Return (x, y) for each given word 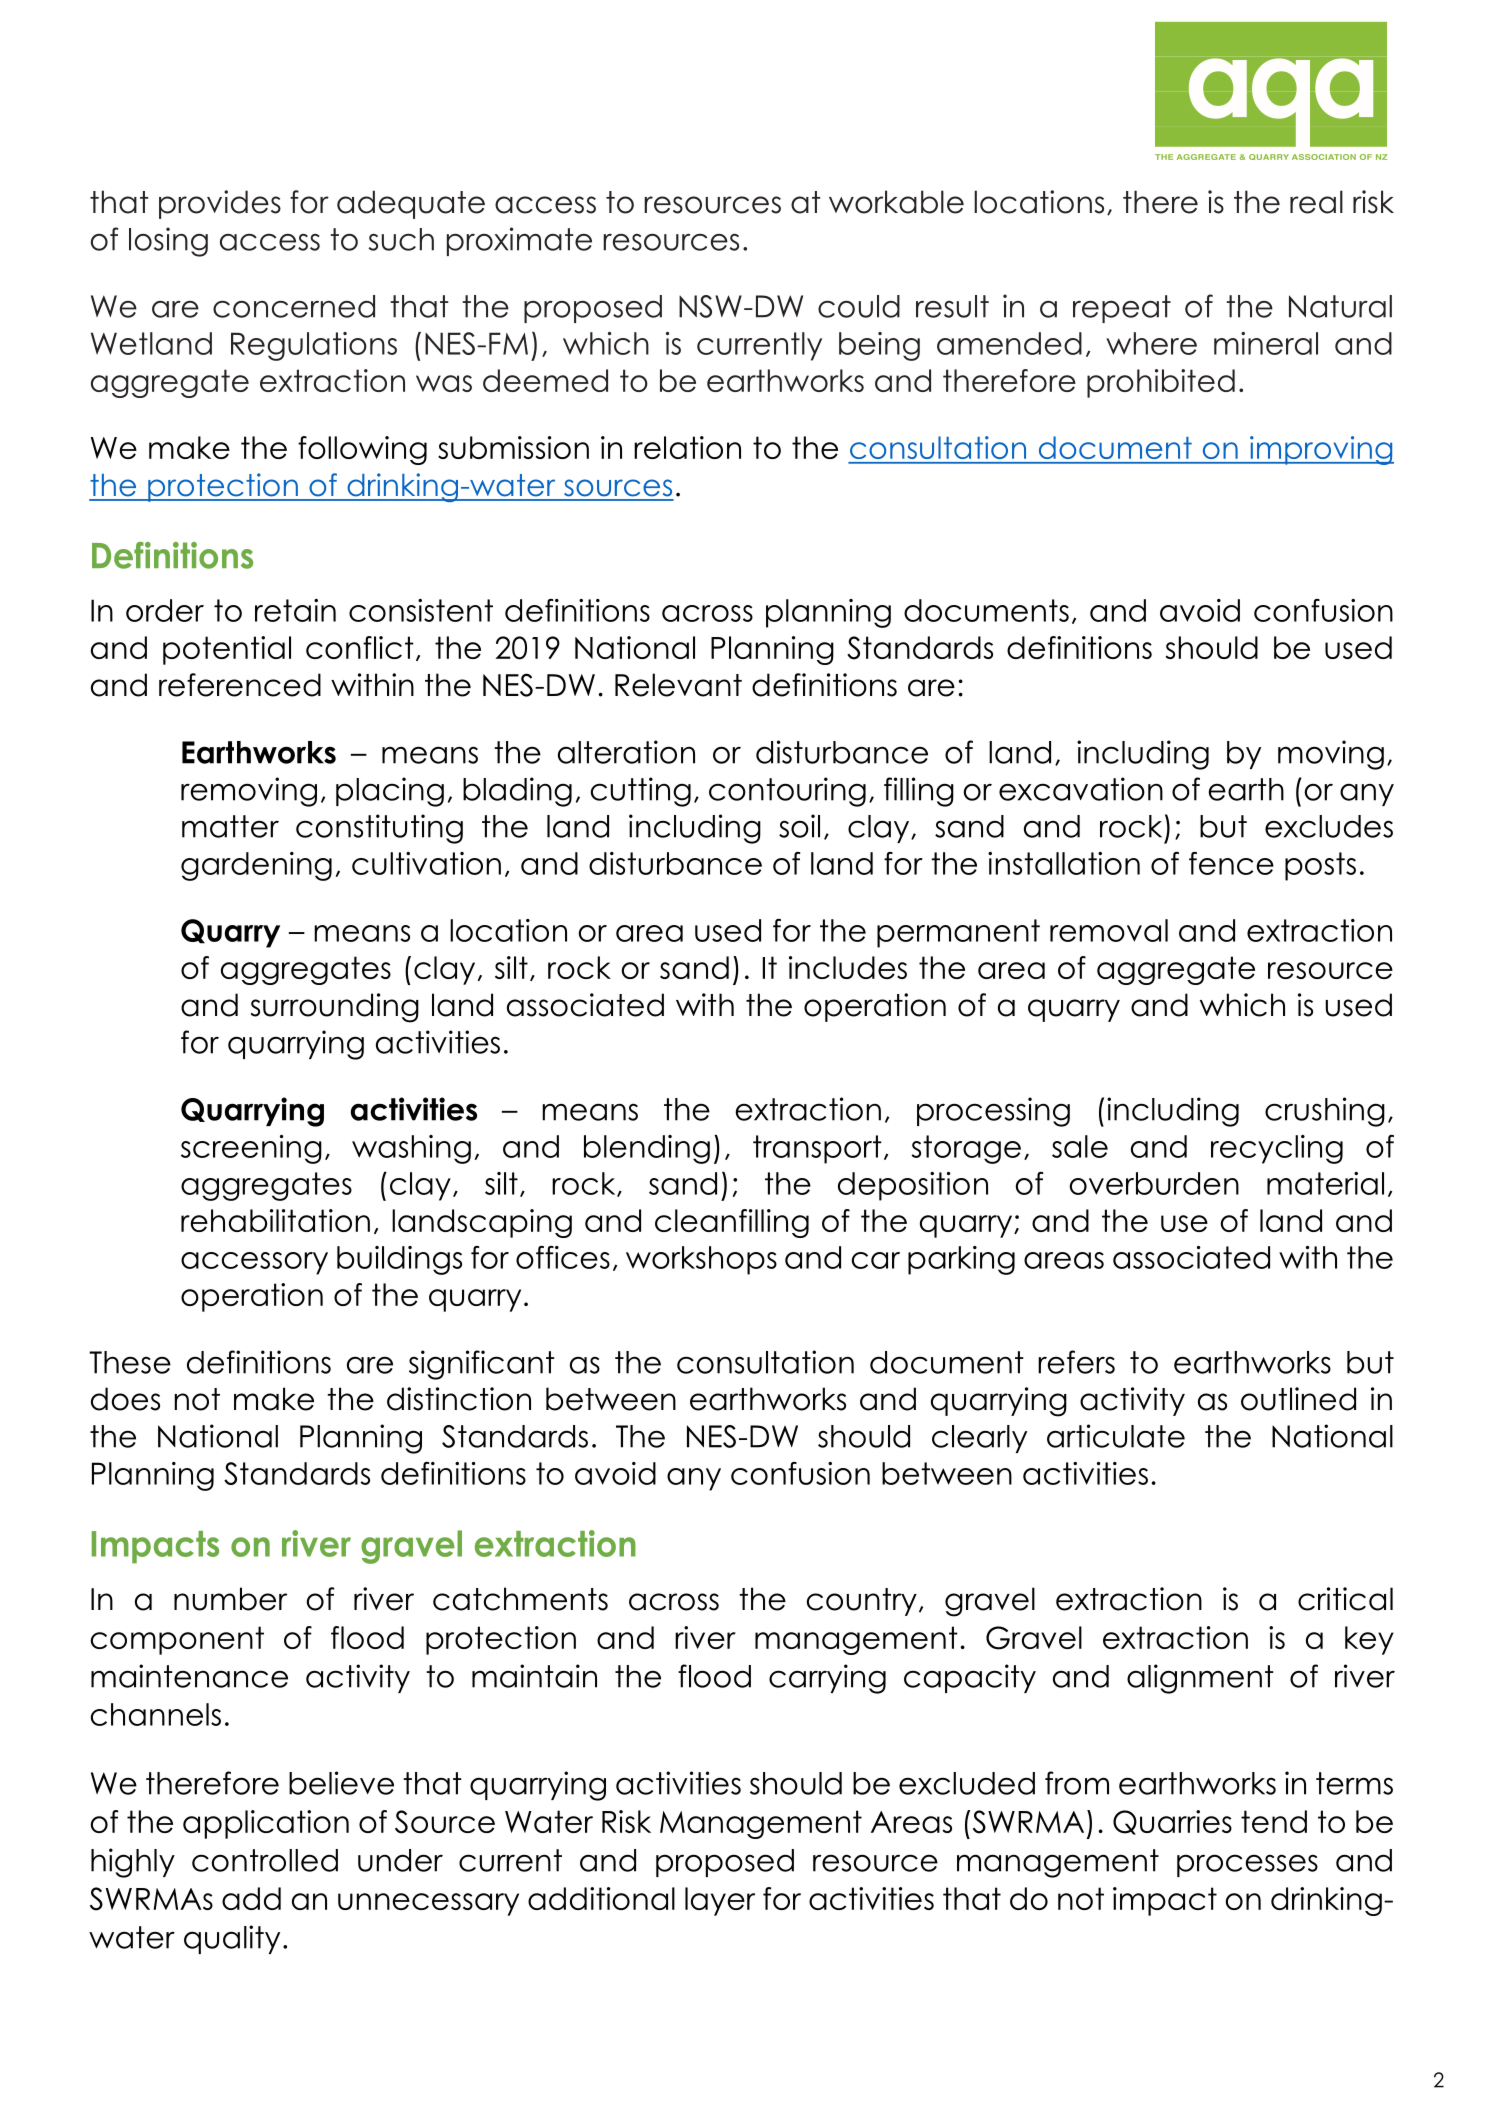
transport (817, 1149)
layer (720, 1901)
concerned (294, 306)
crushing (1325, 1112)
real (1316, 202)
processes (1247, 1865)
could (859, 306)
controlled (265, 1860)
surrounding (335, 1008)
